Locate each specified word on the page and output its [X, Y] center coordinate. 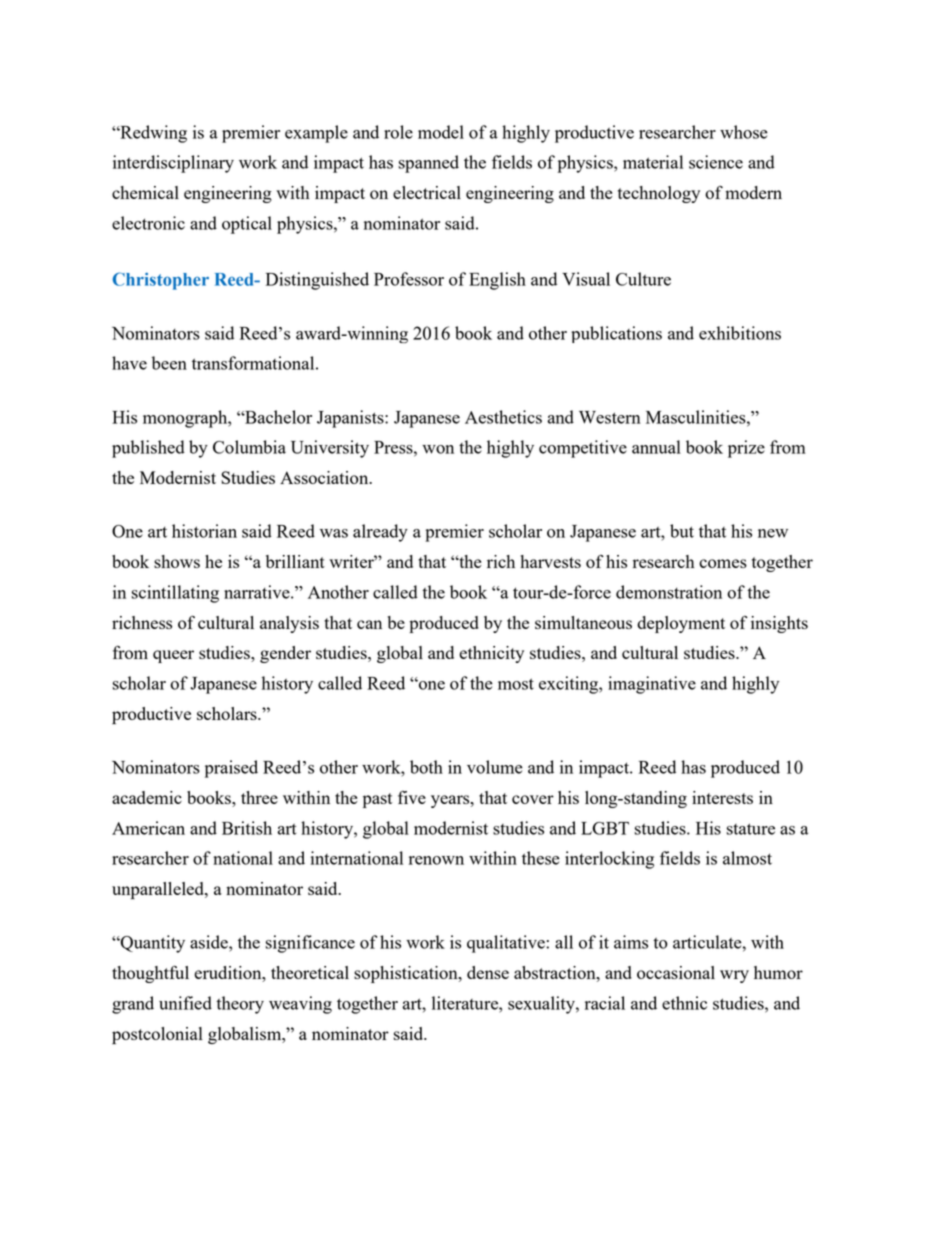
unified [185, 1003]
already [380, 533]
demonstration [669, 592]
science [716, 162]
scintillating [175, 594]
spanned [428, 164]
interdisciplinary [173, 164]
